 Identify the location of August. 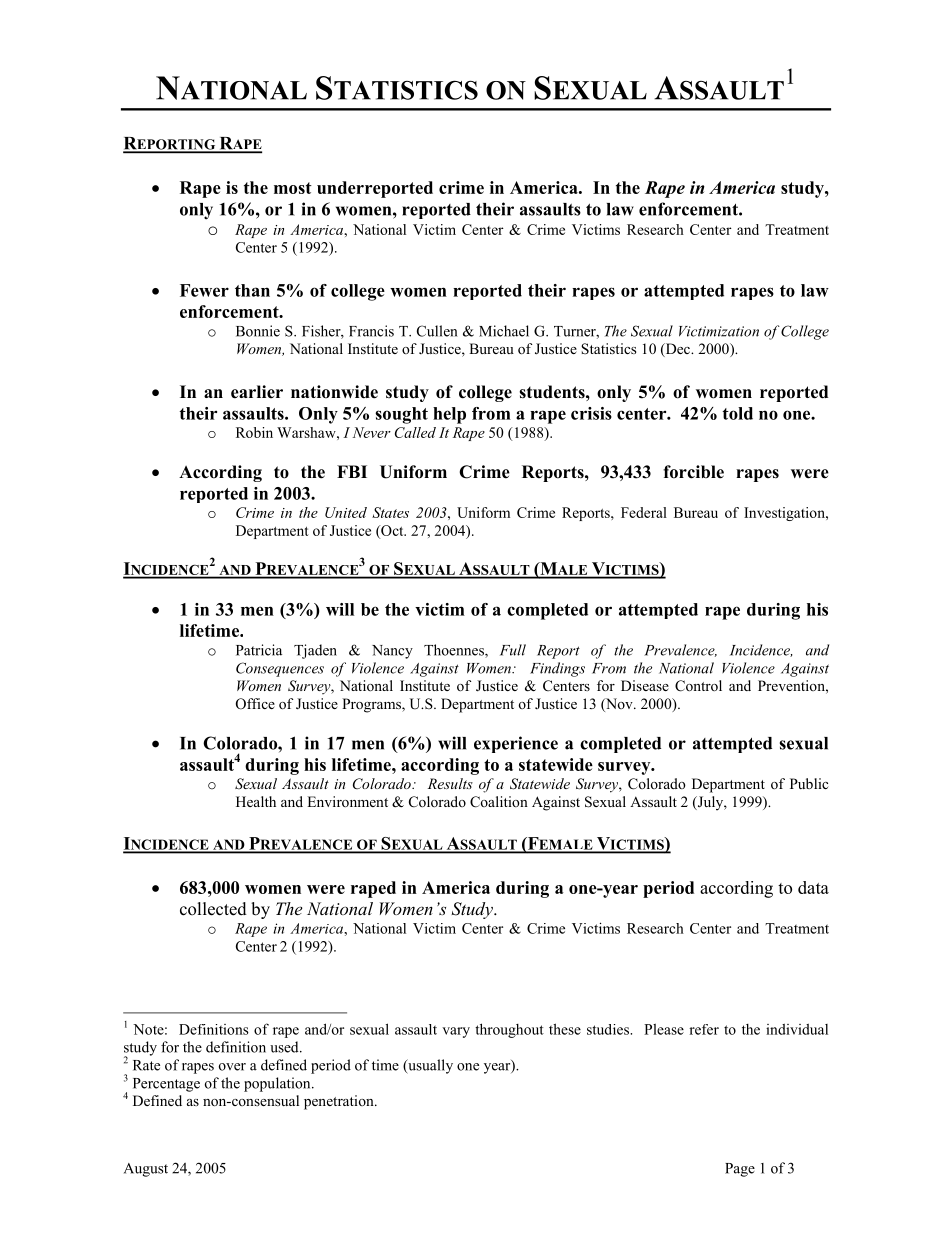
(146, 1170).
